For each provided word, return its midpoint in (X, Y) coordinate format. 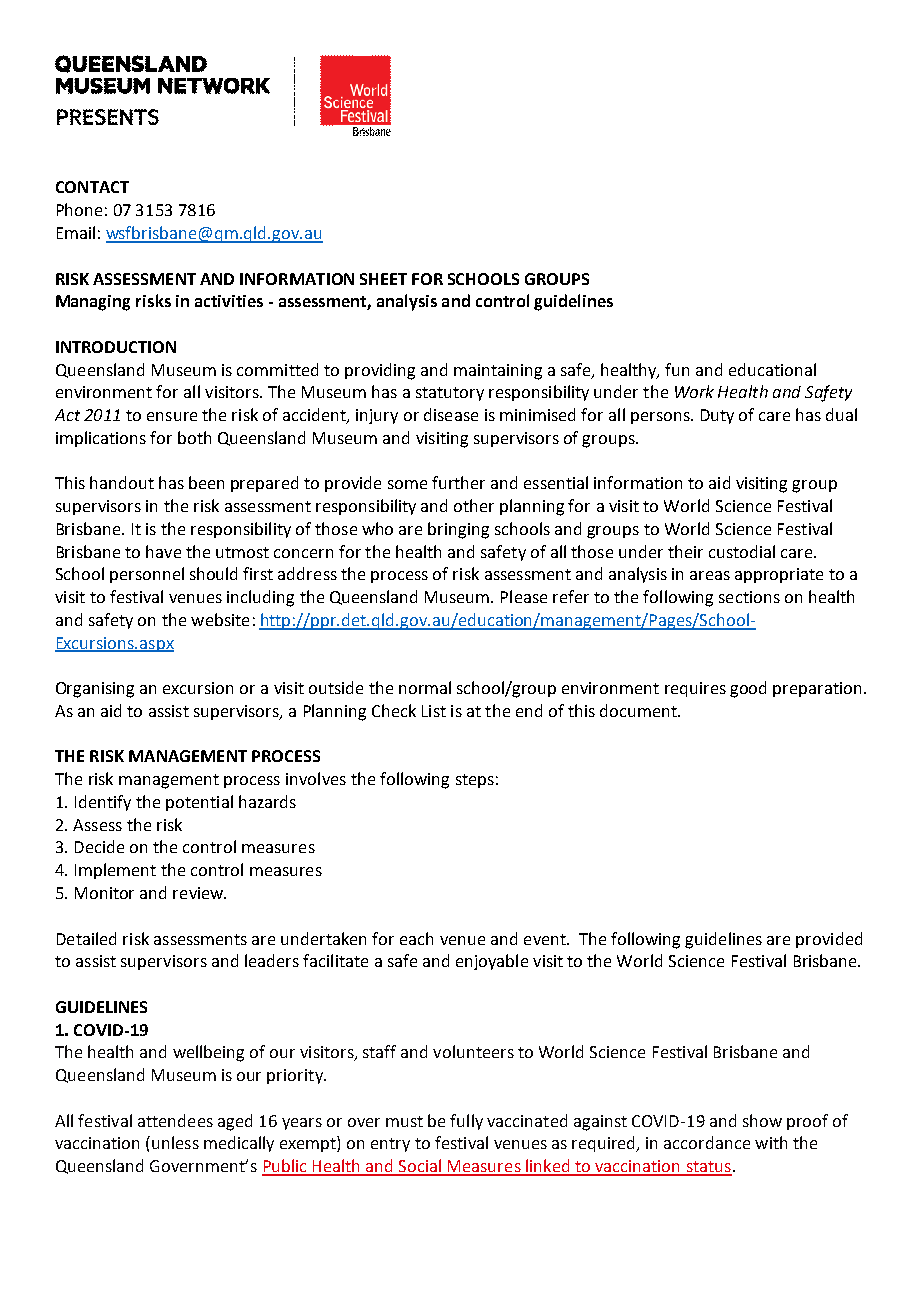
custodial (742, 551)
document (639, 710)
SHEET (383, 279)
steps (475, 781)
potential (199, 803)
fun (677, 369)
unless (175, 1142)
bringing (458, 530)
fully (466, 1122)
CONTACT (92, 187)
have (163, 551)
